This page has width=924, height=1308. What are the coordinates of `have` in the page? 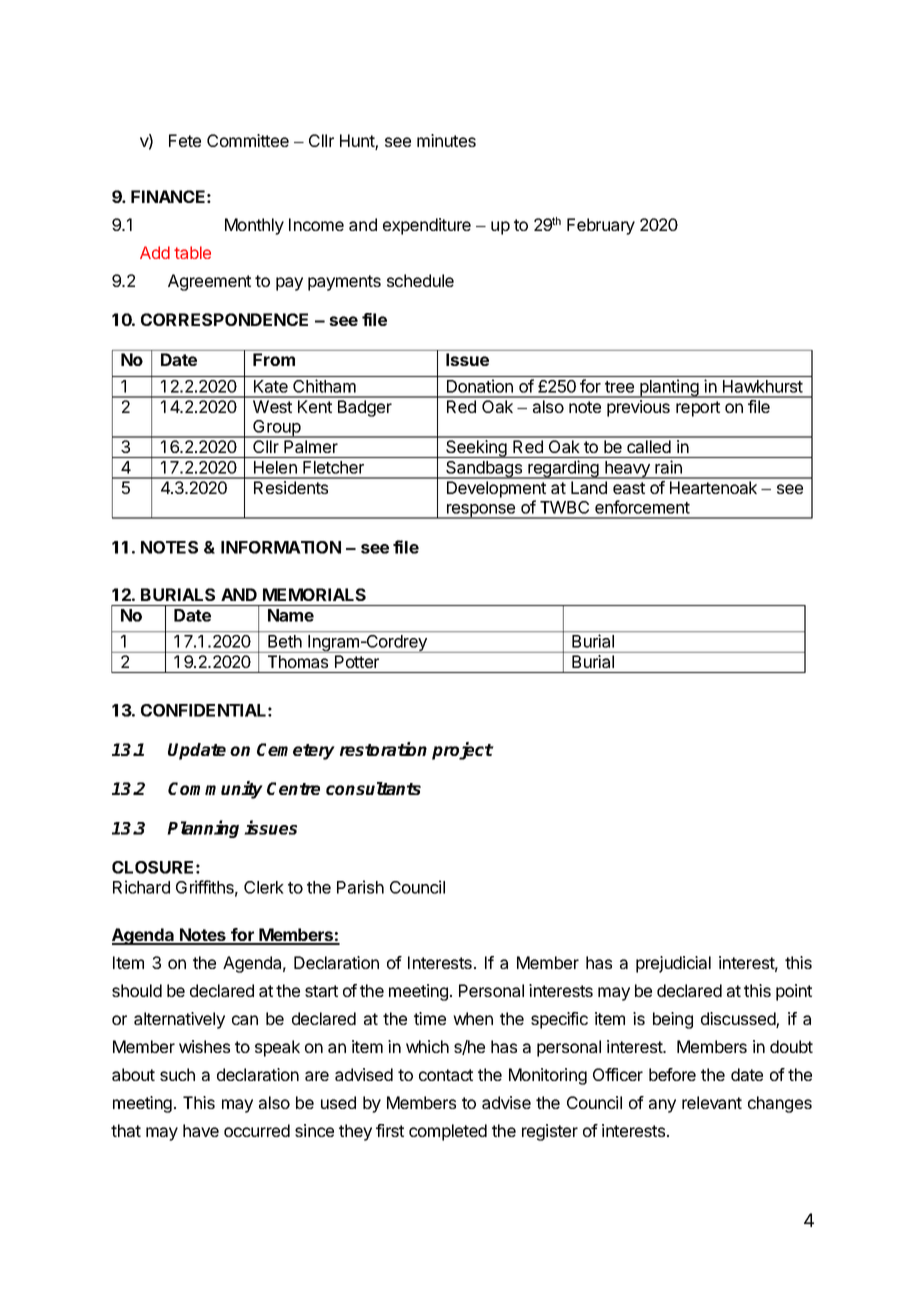 It's located at (201, 1130).
